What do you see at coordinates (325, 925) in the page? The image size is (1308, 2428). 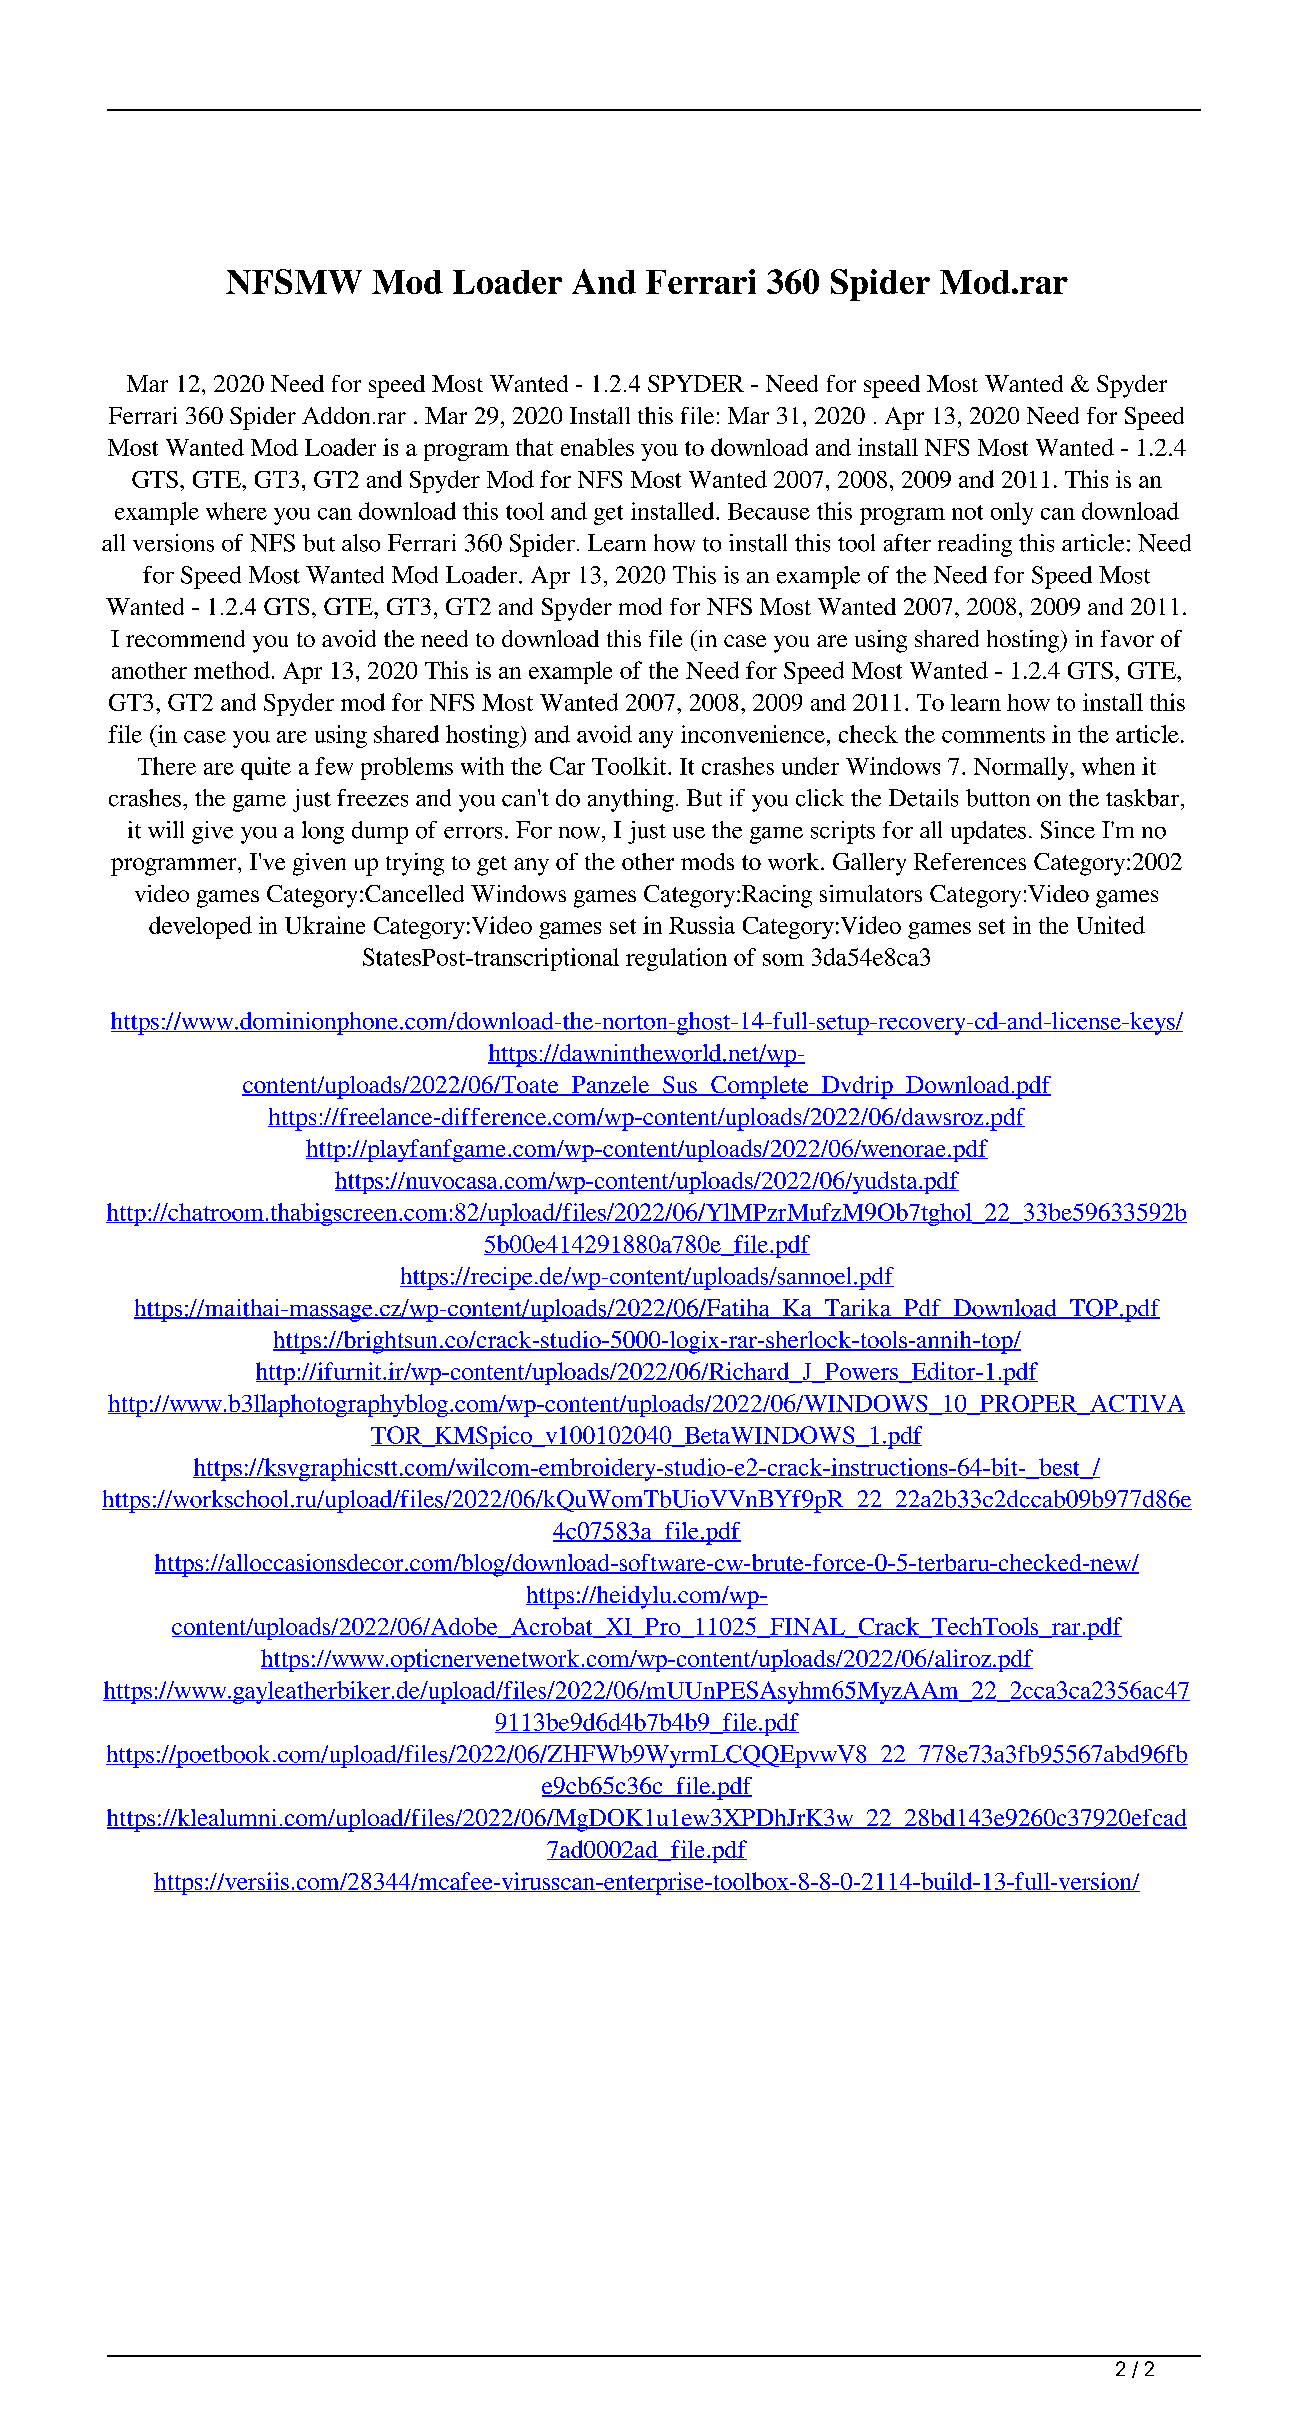 I see `Ukraine` at bounding box center [325, 925].
